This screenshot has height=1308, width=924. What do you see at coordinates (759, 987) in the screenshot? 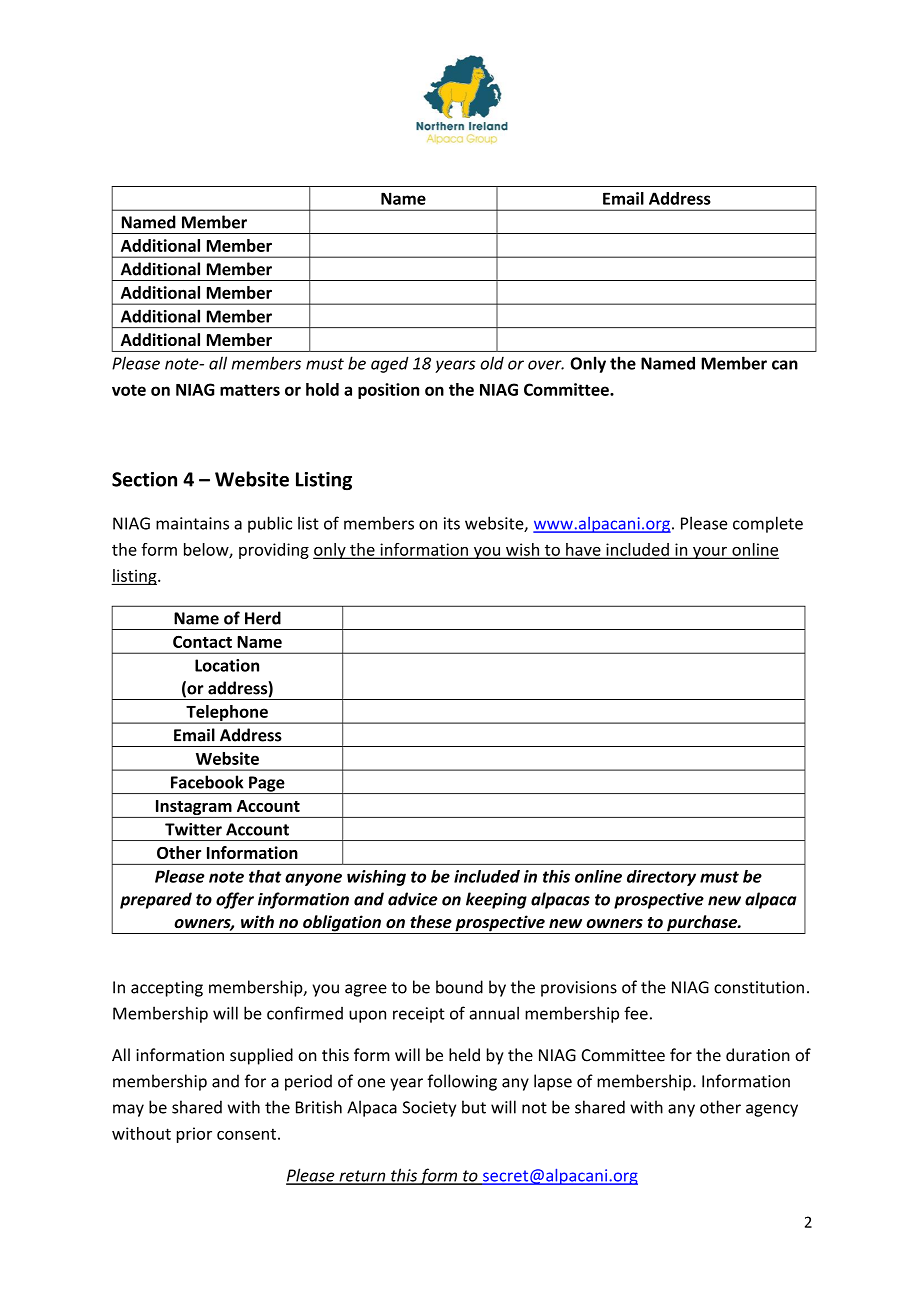
I see `constitution` at bounding box center [759, 987].
